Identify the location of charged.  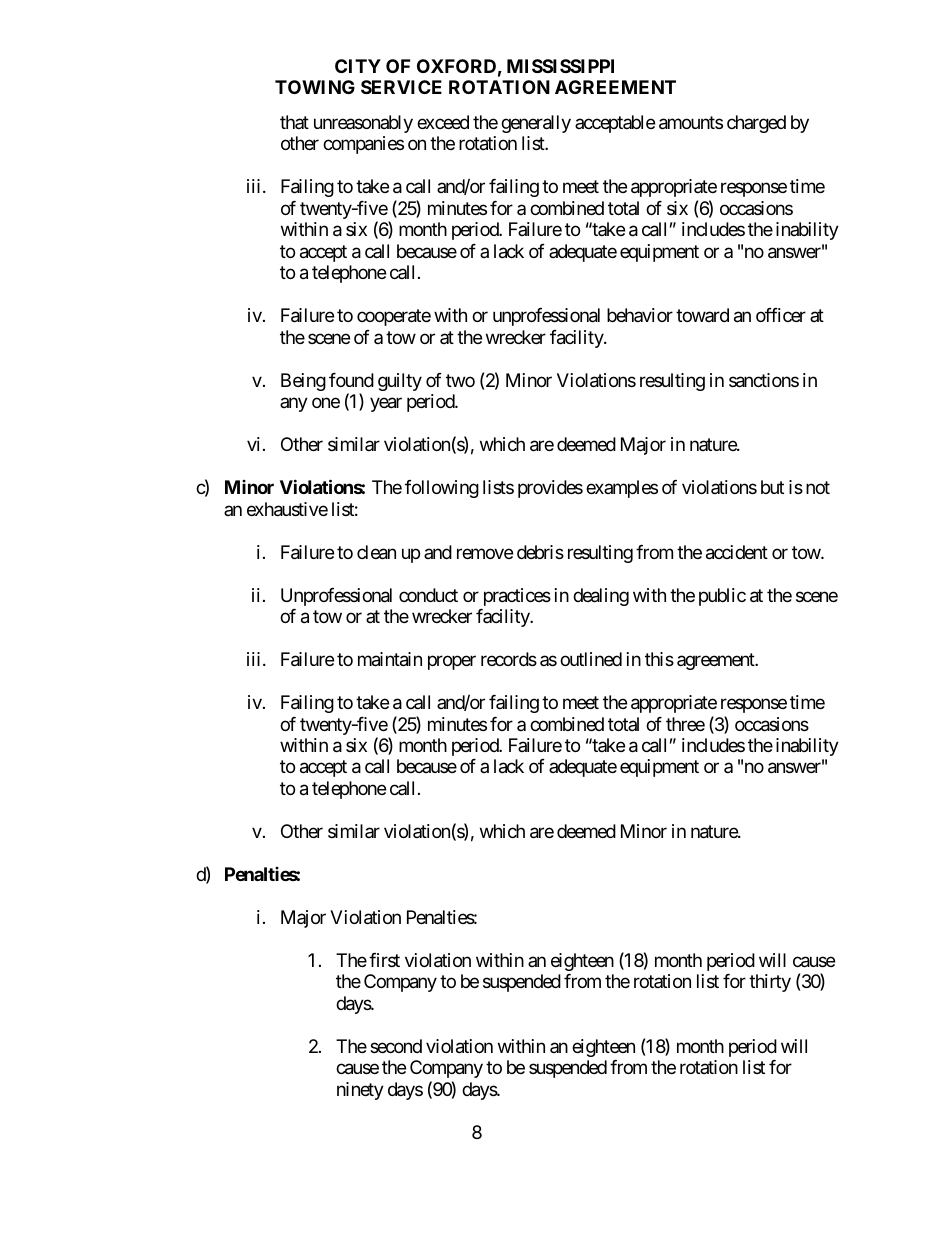
(756, 124).
